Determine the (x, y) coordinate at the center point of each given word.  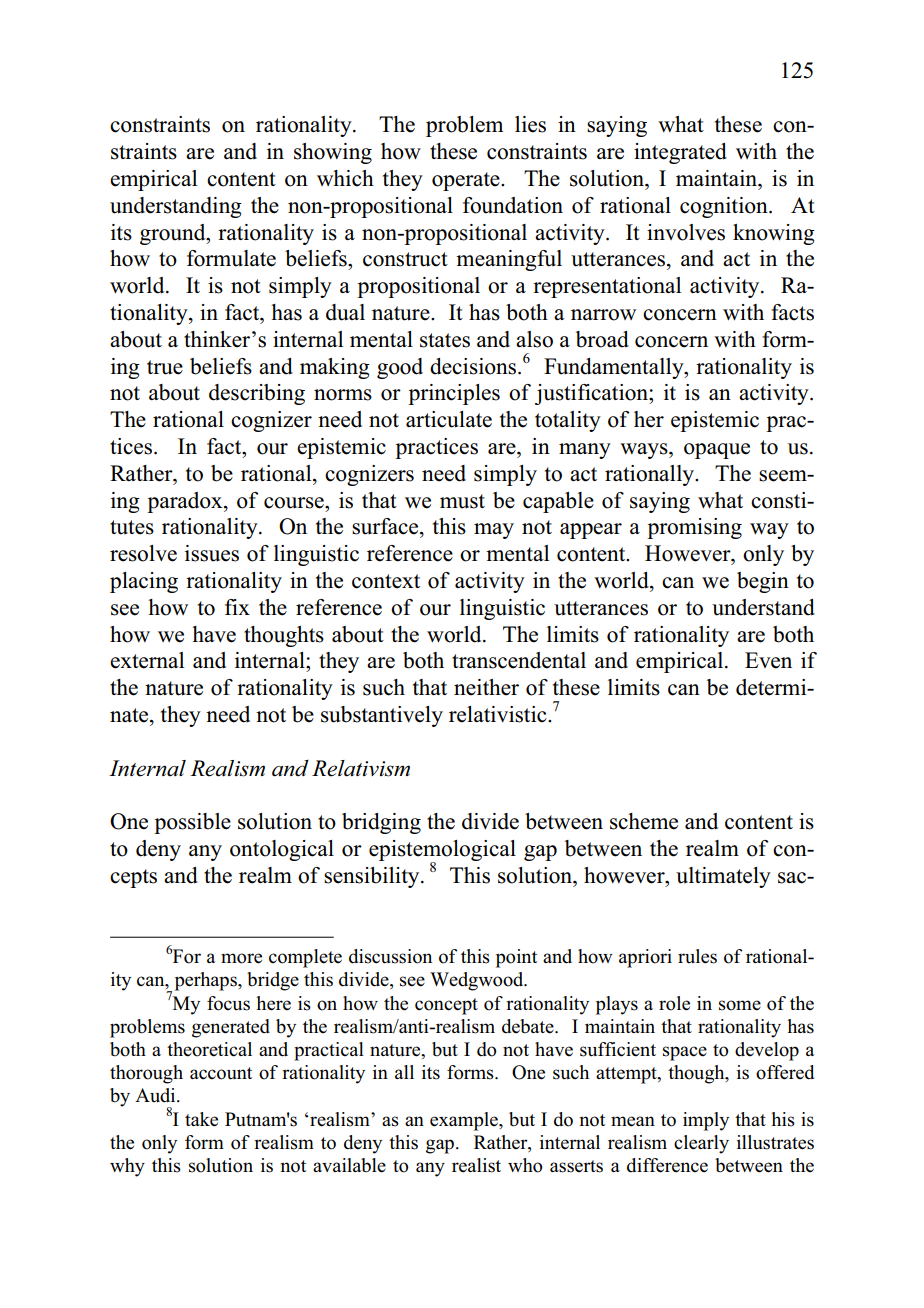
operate (467, 181)
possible (192, 823)
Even (768, 660)
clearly (701, 1144)
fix (237, 607)
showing (333, 153)
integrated (680, 153)
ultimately (723, 877)
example (465, 1121)
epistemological (442, 851)
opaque (717, 451)
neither (486, 687)
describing (257, 394)
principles (454, 394)
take (201, 1119)
